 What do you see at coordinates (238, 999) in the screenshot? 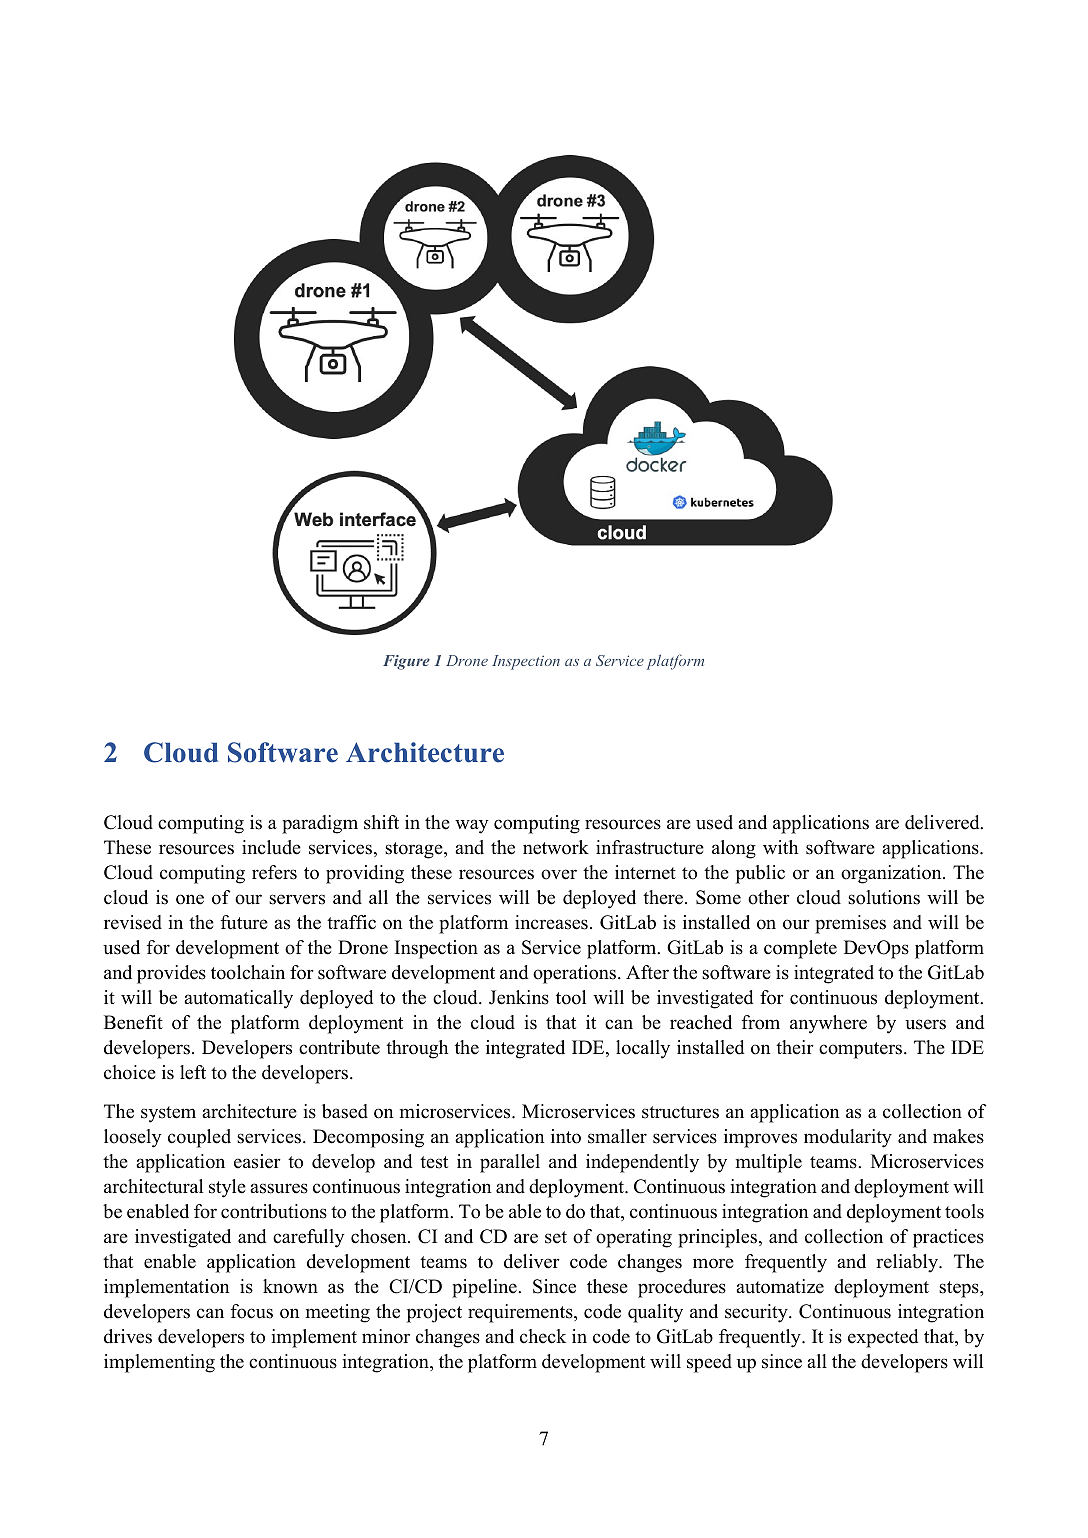
I see `automatically` at bounding box center [238, 999].
